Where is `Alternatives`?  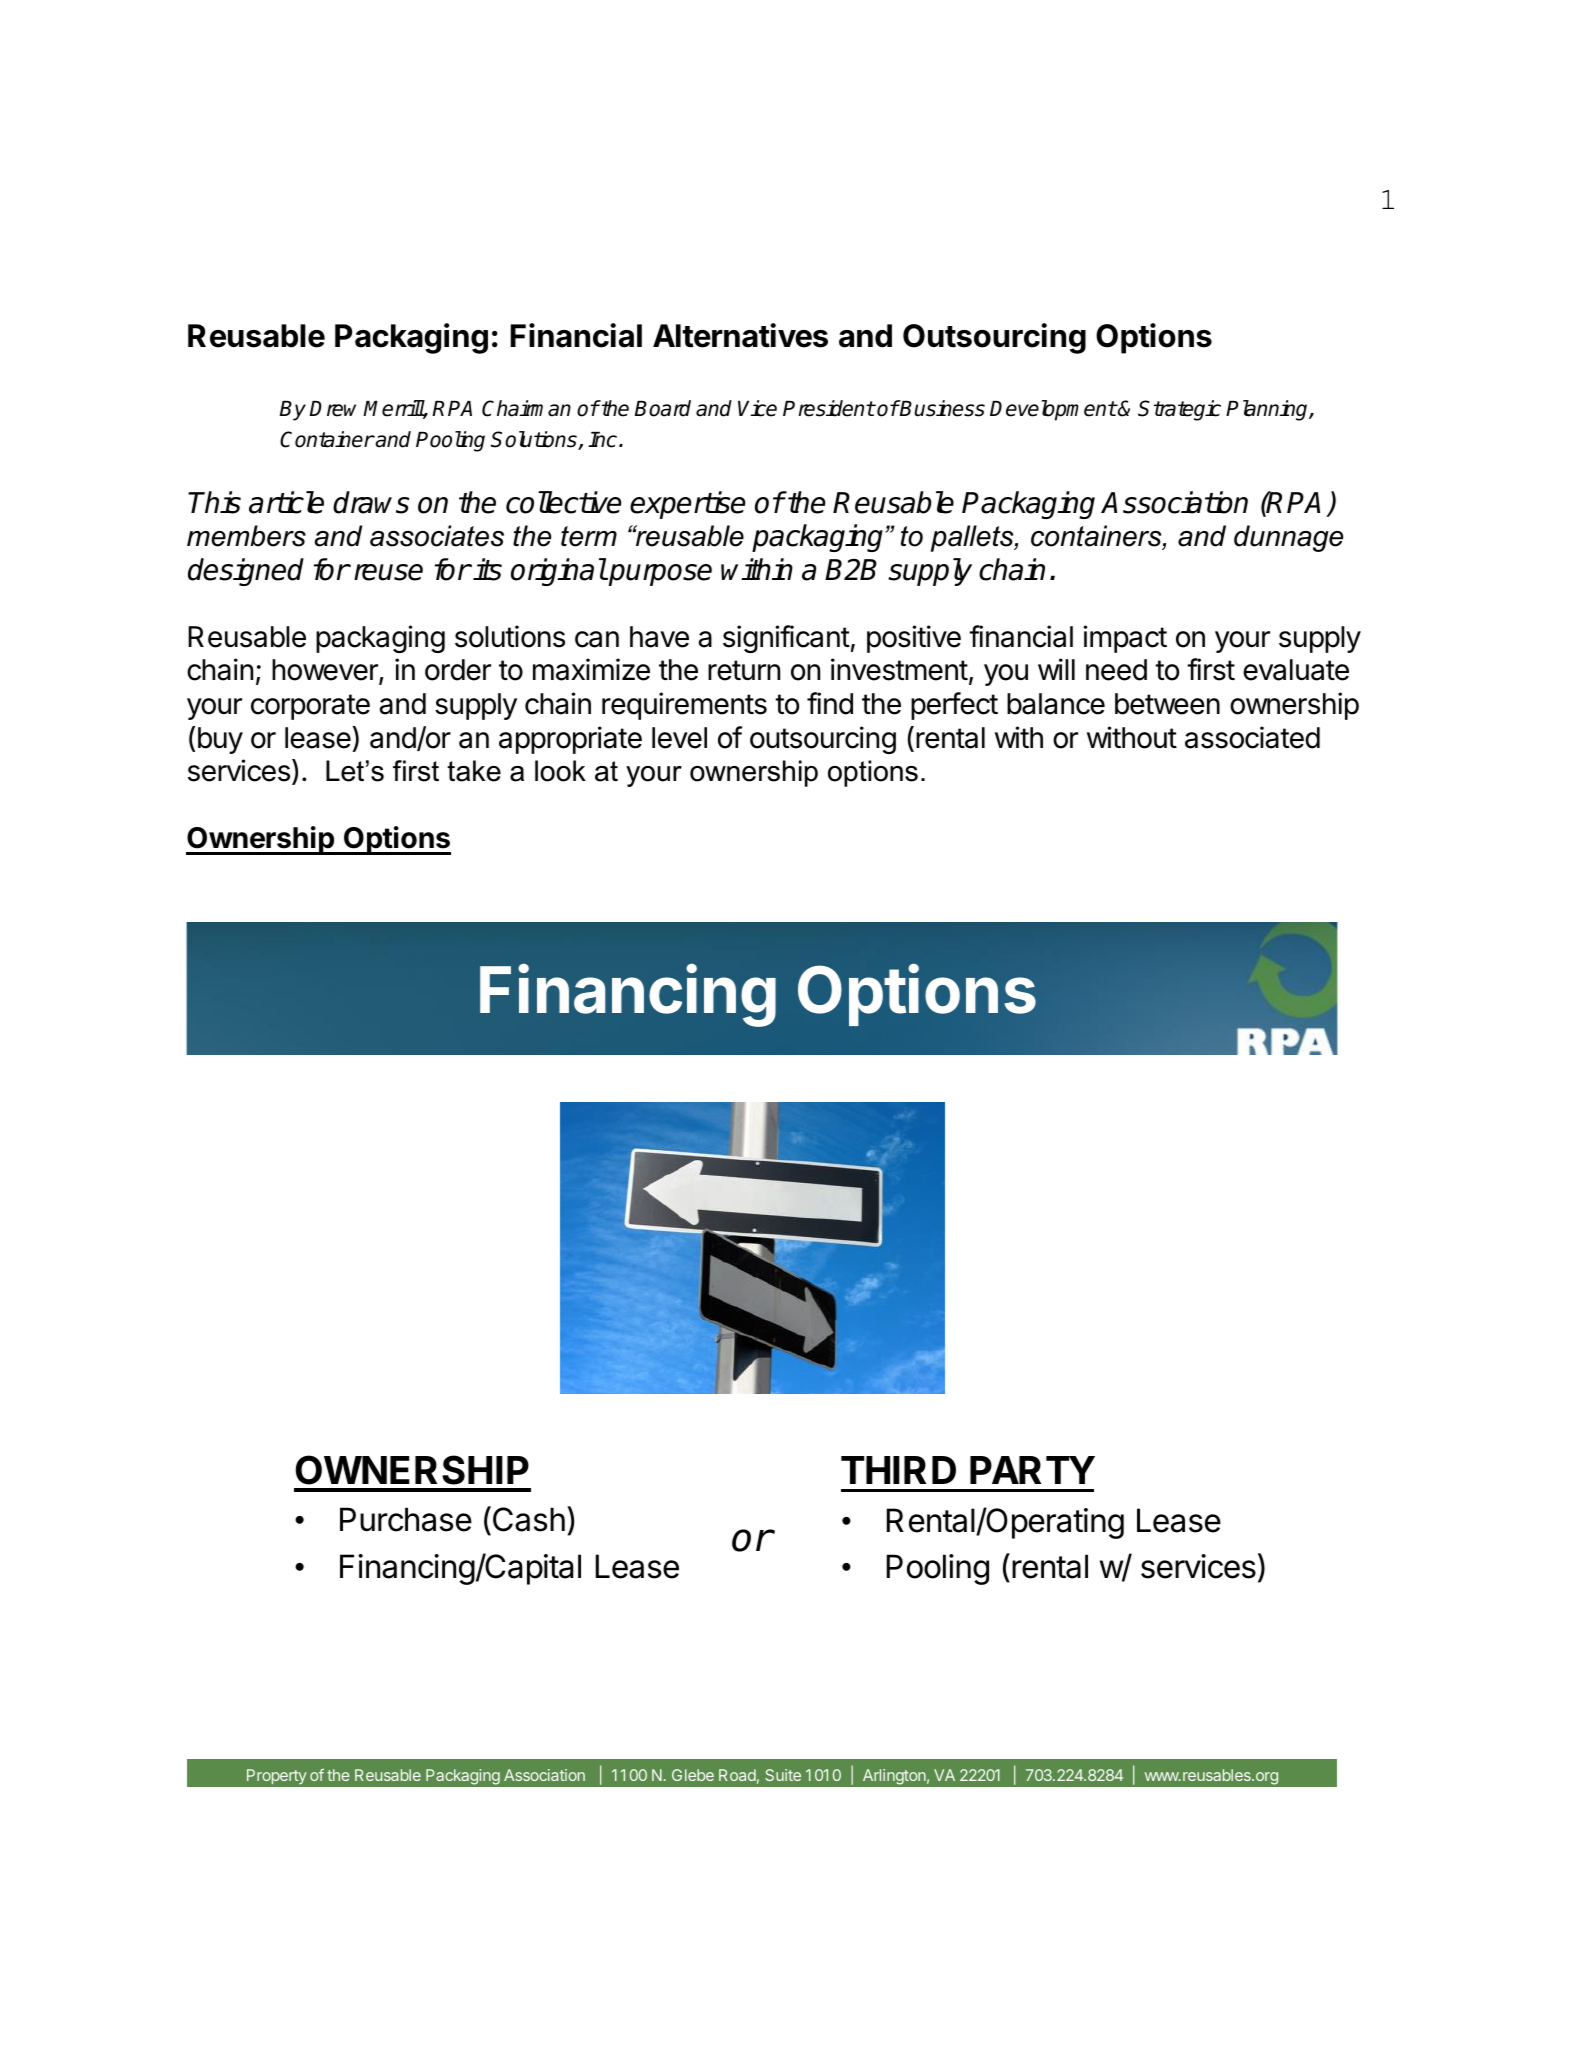
Alternatives is located at coordinates (740, 335).
